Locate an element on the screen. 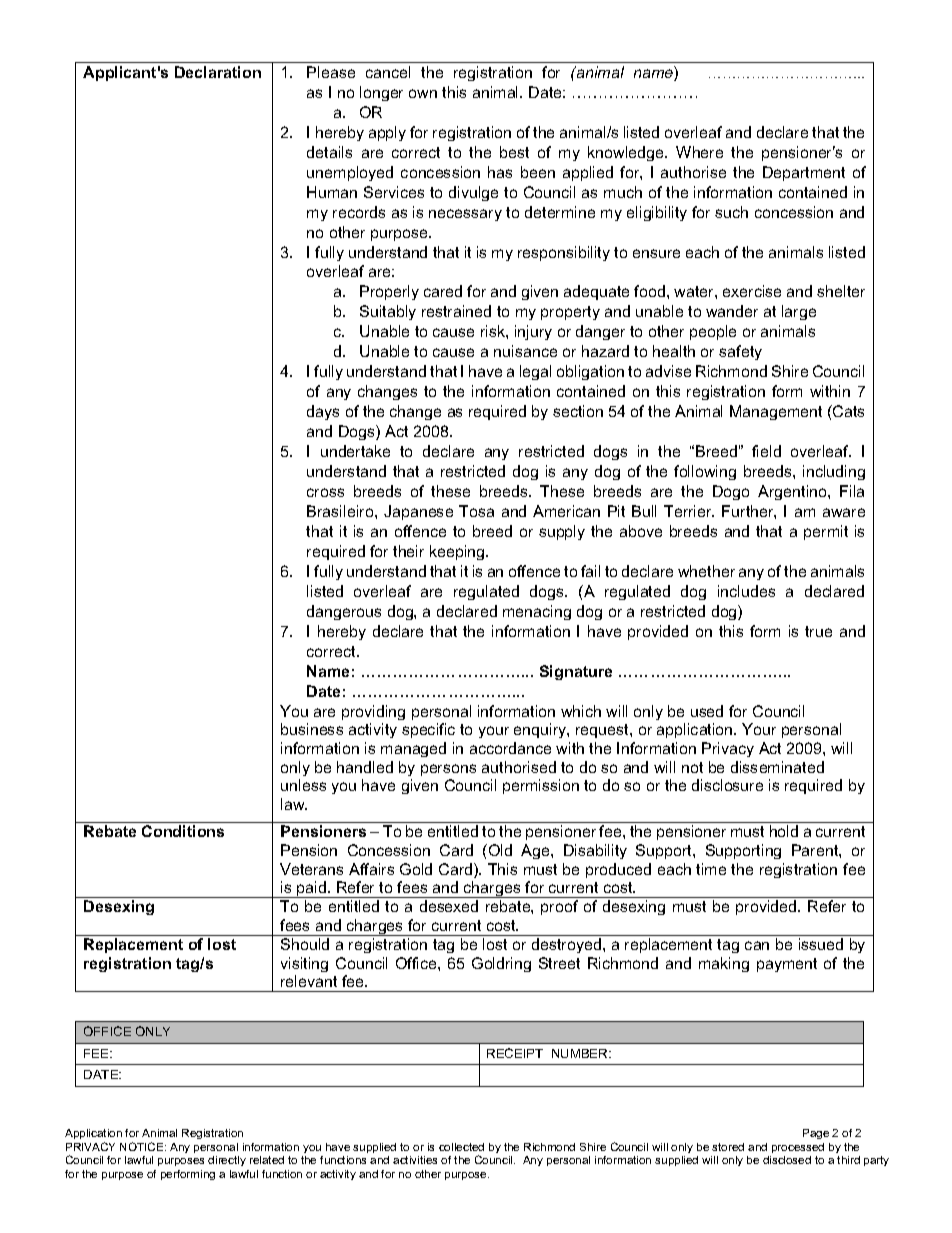  best is located at coordinates (514, 152).
